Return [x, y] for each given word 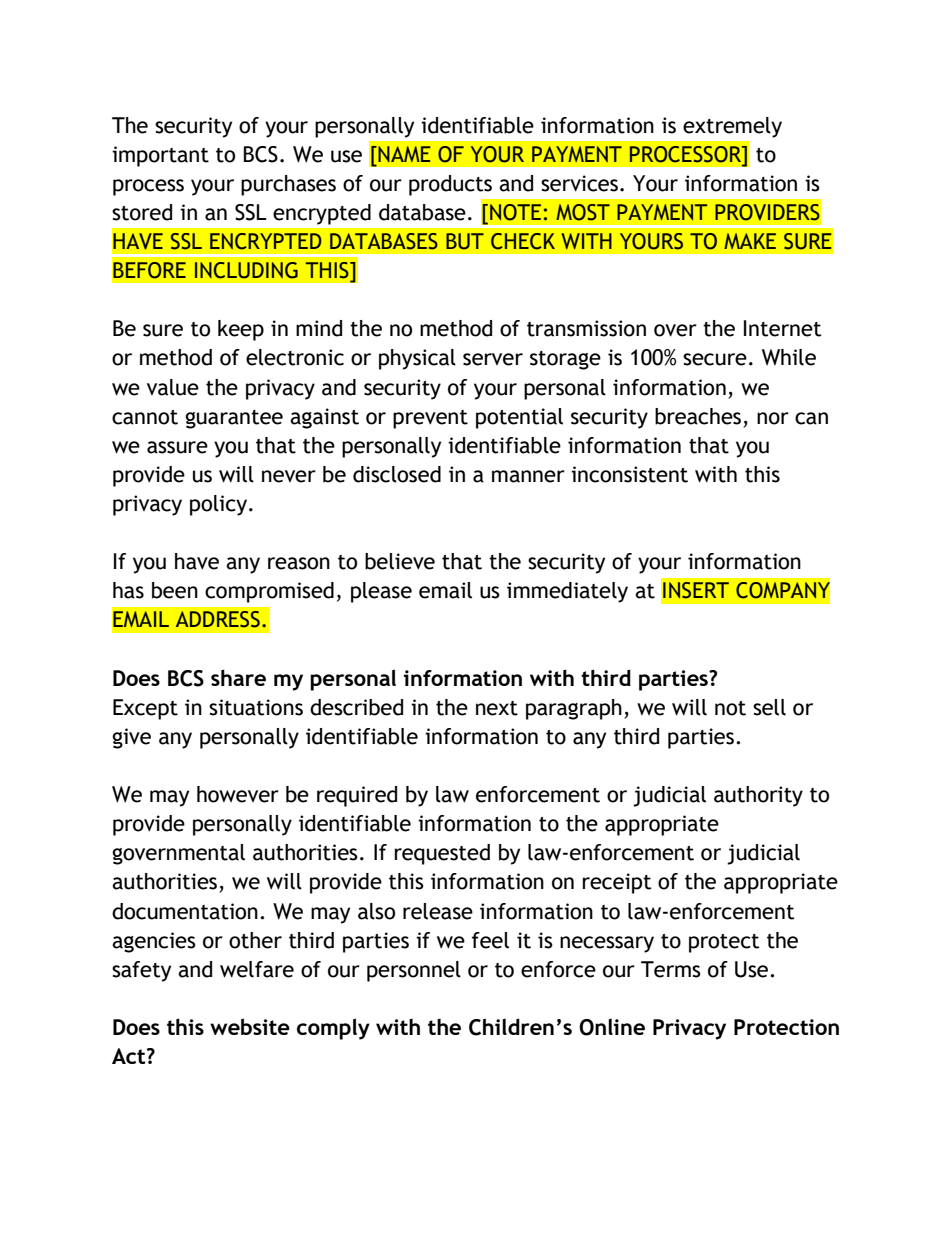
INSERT [696, 590]
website [250, 1026]
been [175, 590]
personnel [414, 971]
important [160, 156]
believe [400, 561]
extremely [732, 127]
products [450, 185]
